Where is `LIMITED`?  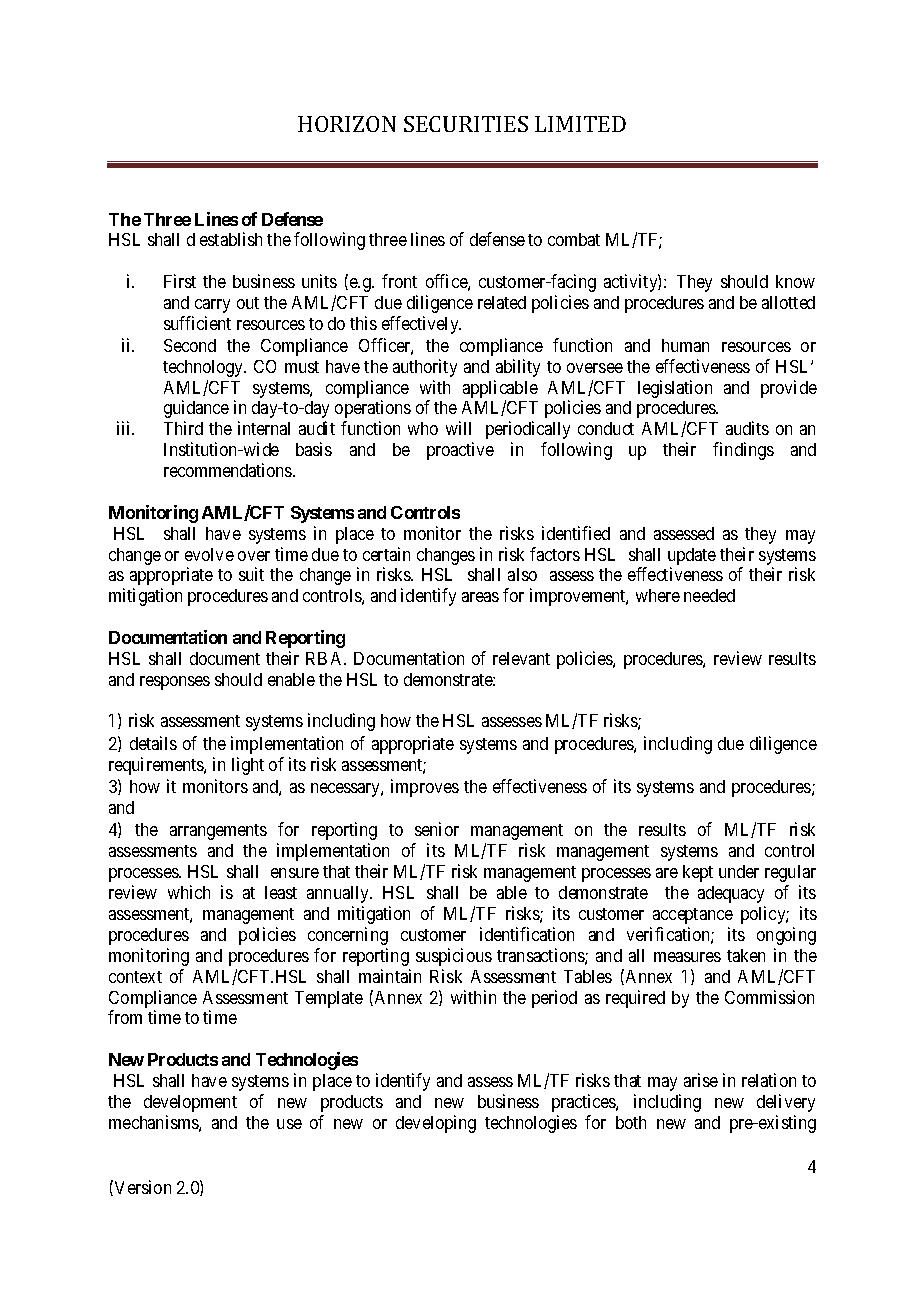
LIMITED is located at coordinates (580, 124).
